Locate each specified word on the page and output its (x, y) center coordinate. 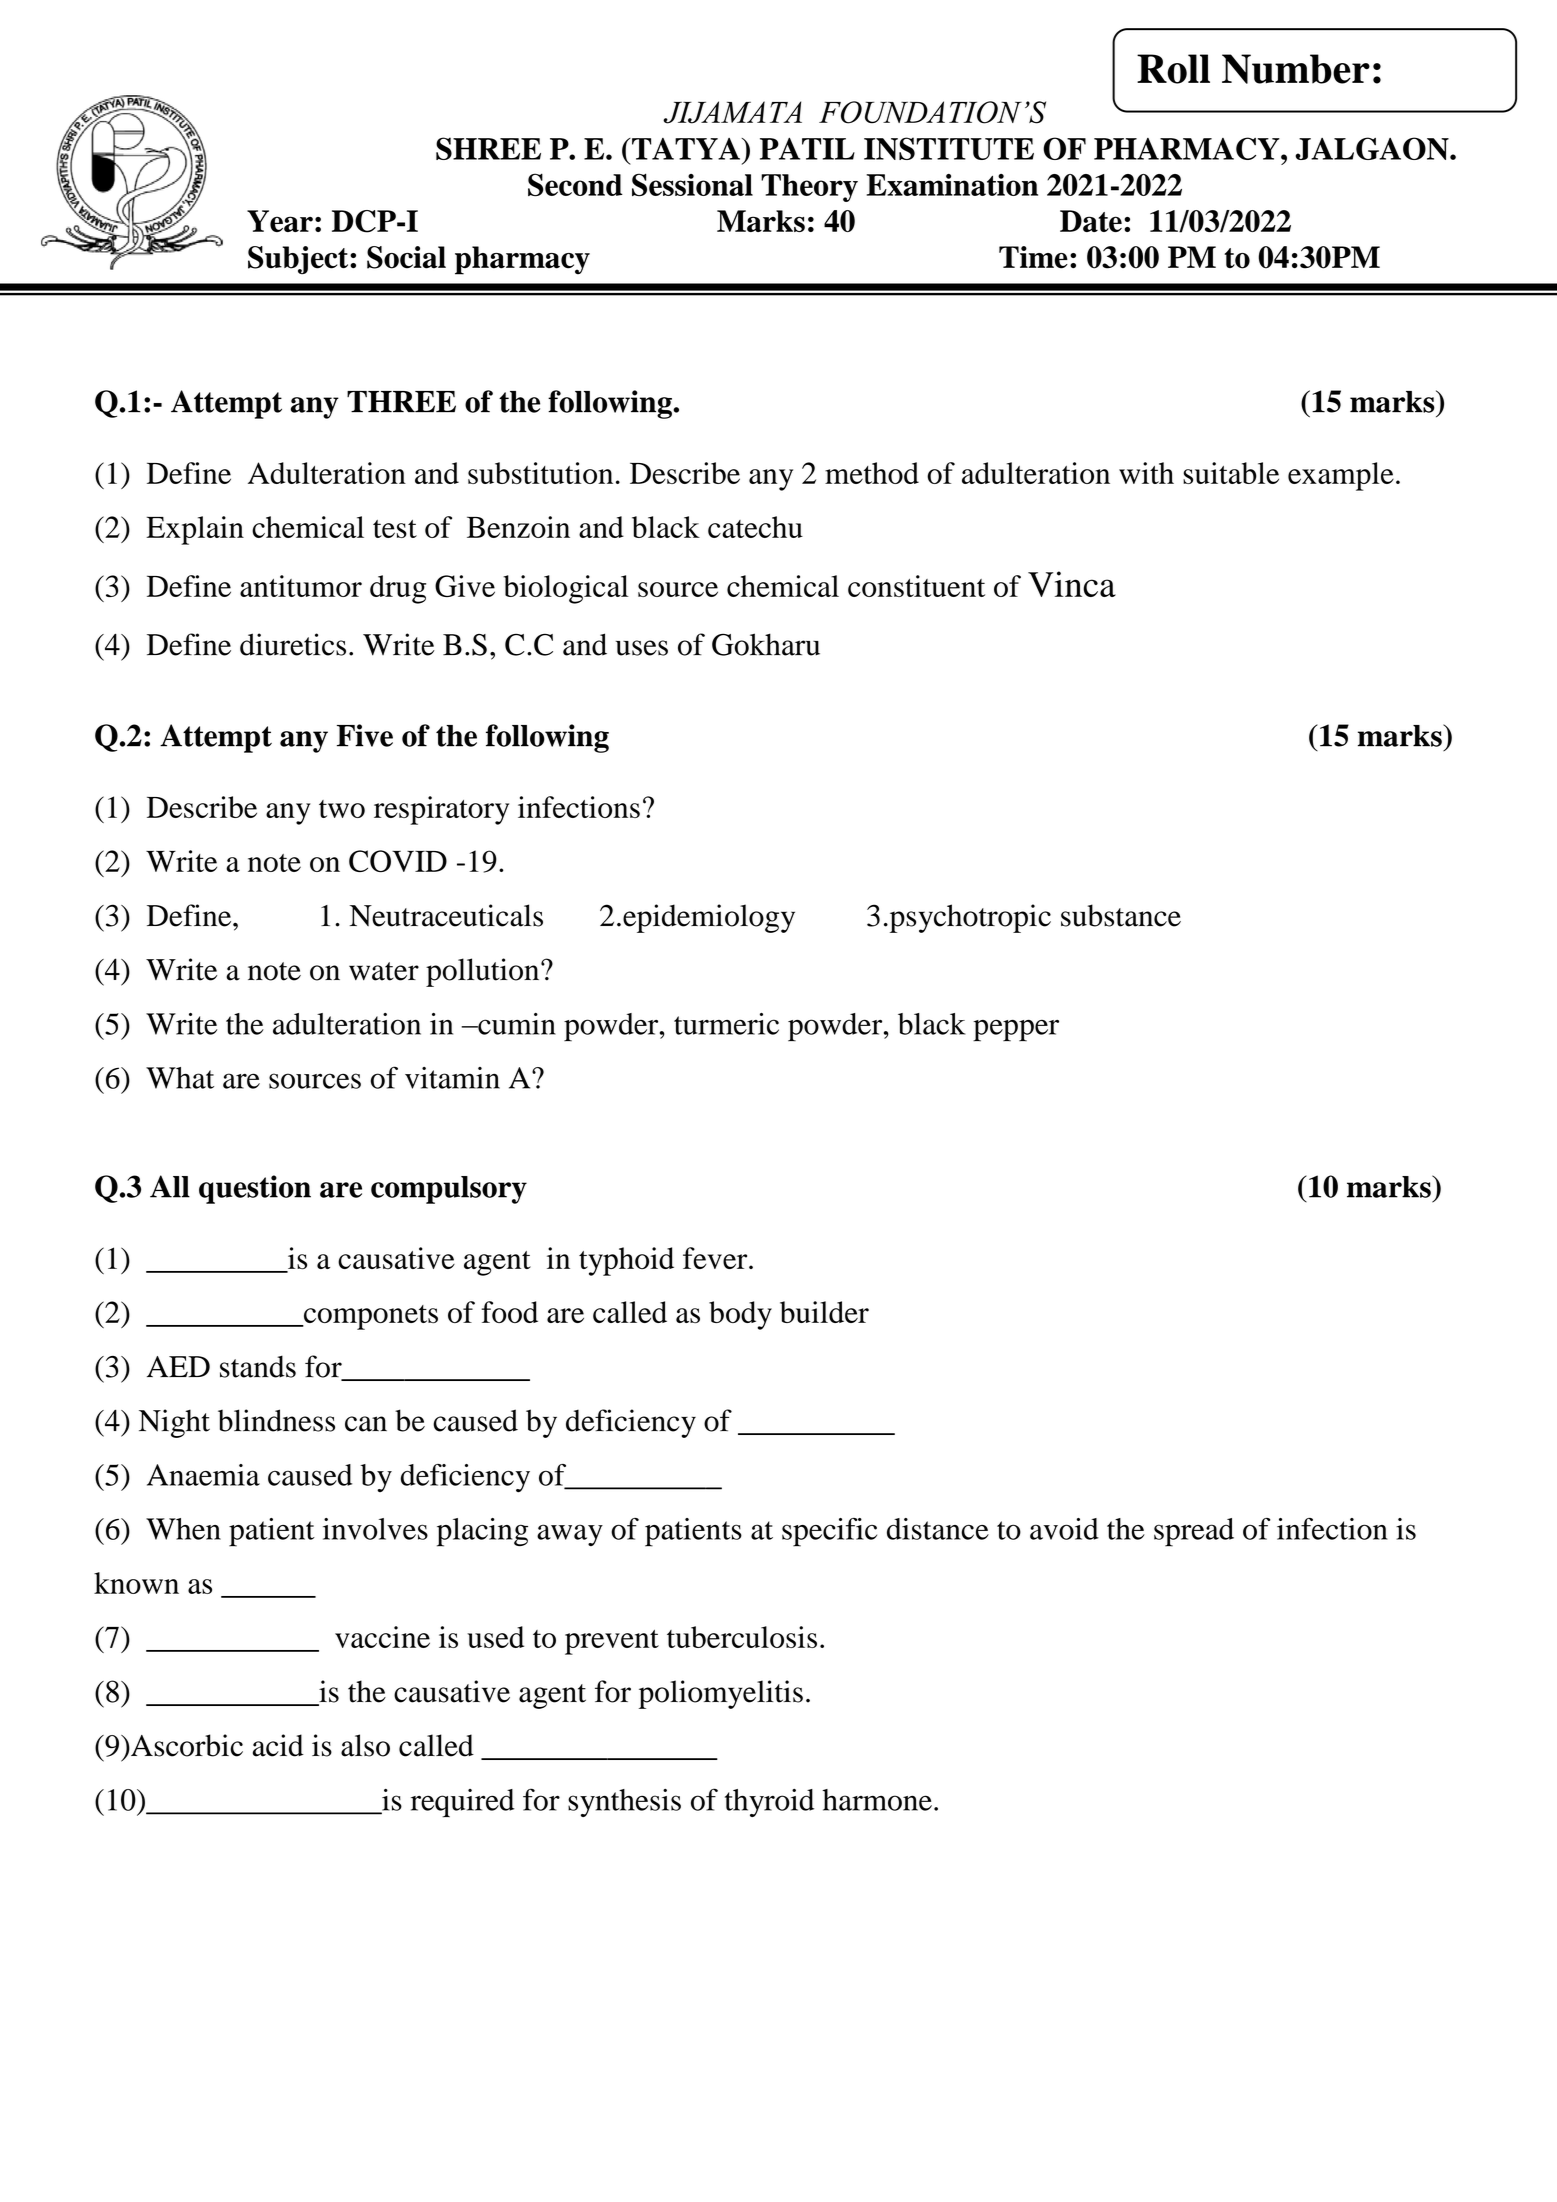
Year (280, 221)
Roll (1173, 69)
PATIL (807, 149)
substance (1121, 915)
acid (278, 1745)
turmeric (726, 1024)
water (384, 971)
